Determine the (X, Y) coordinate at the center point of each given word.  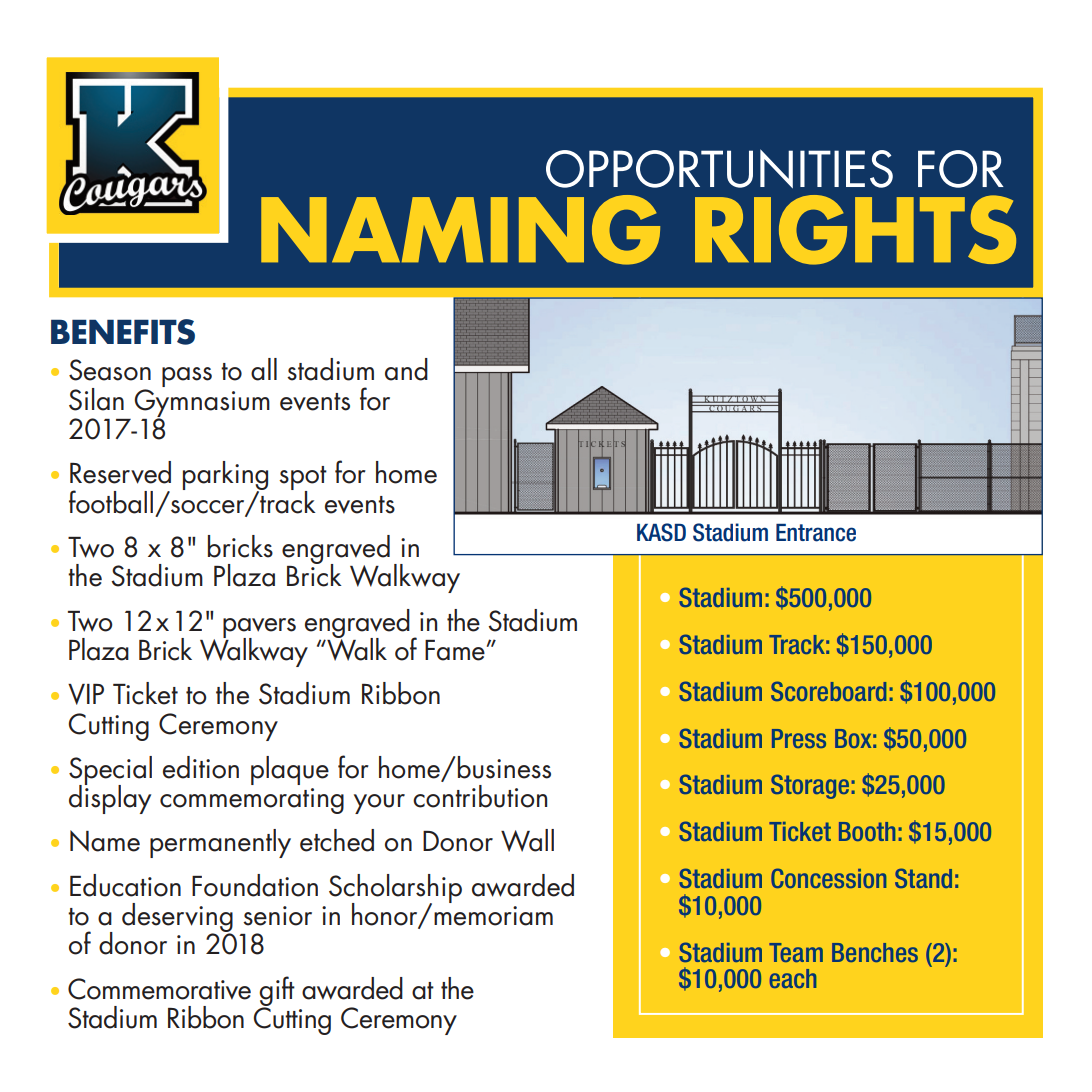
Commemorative (159, 989)
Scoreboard (829, 691)
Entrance (816, 533)
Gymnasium (202, 404)
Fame (455, 650)
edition (201, 767)
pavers (259, 629)
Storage (810, 786)
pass (187, 377)
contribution (480, 796)
